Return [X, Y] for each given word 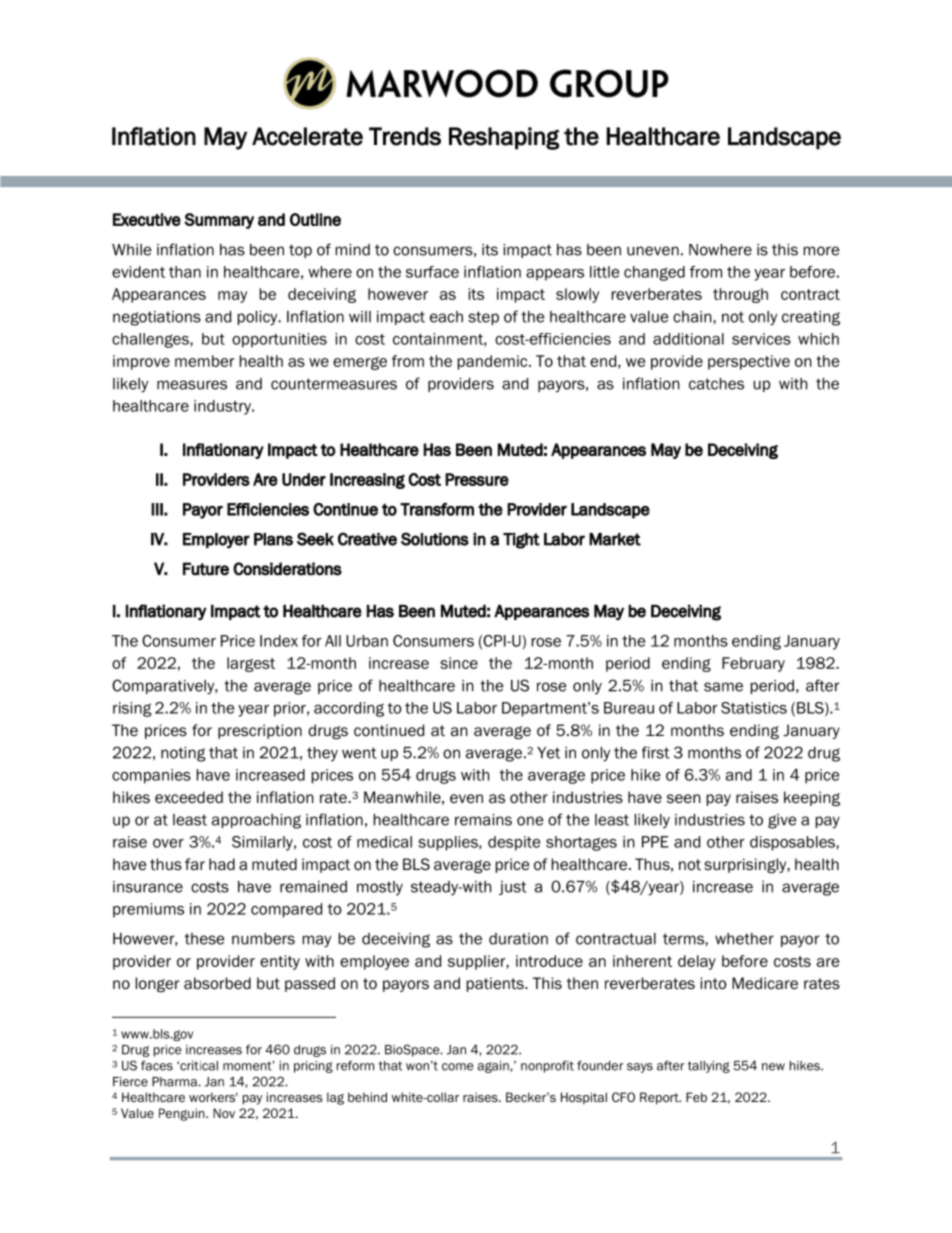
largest [251, 664]
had [222, 864]
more [821, 251]
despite [514, 843]
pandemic [494, 362]
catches [716, 384]
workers [213, 1097]
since [459, 663]
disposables [793, 843]
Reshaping [504, 138]
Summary [219, 221]
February [753, 664]
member [204, 361]
